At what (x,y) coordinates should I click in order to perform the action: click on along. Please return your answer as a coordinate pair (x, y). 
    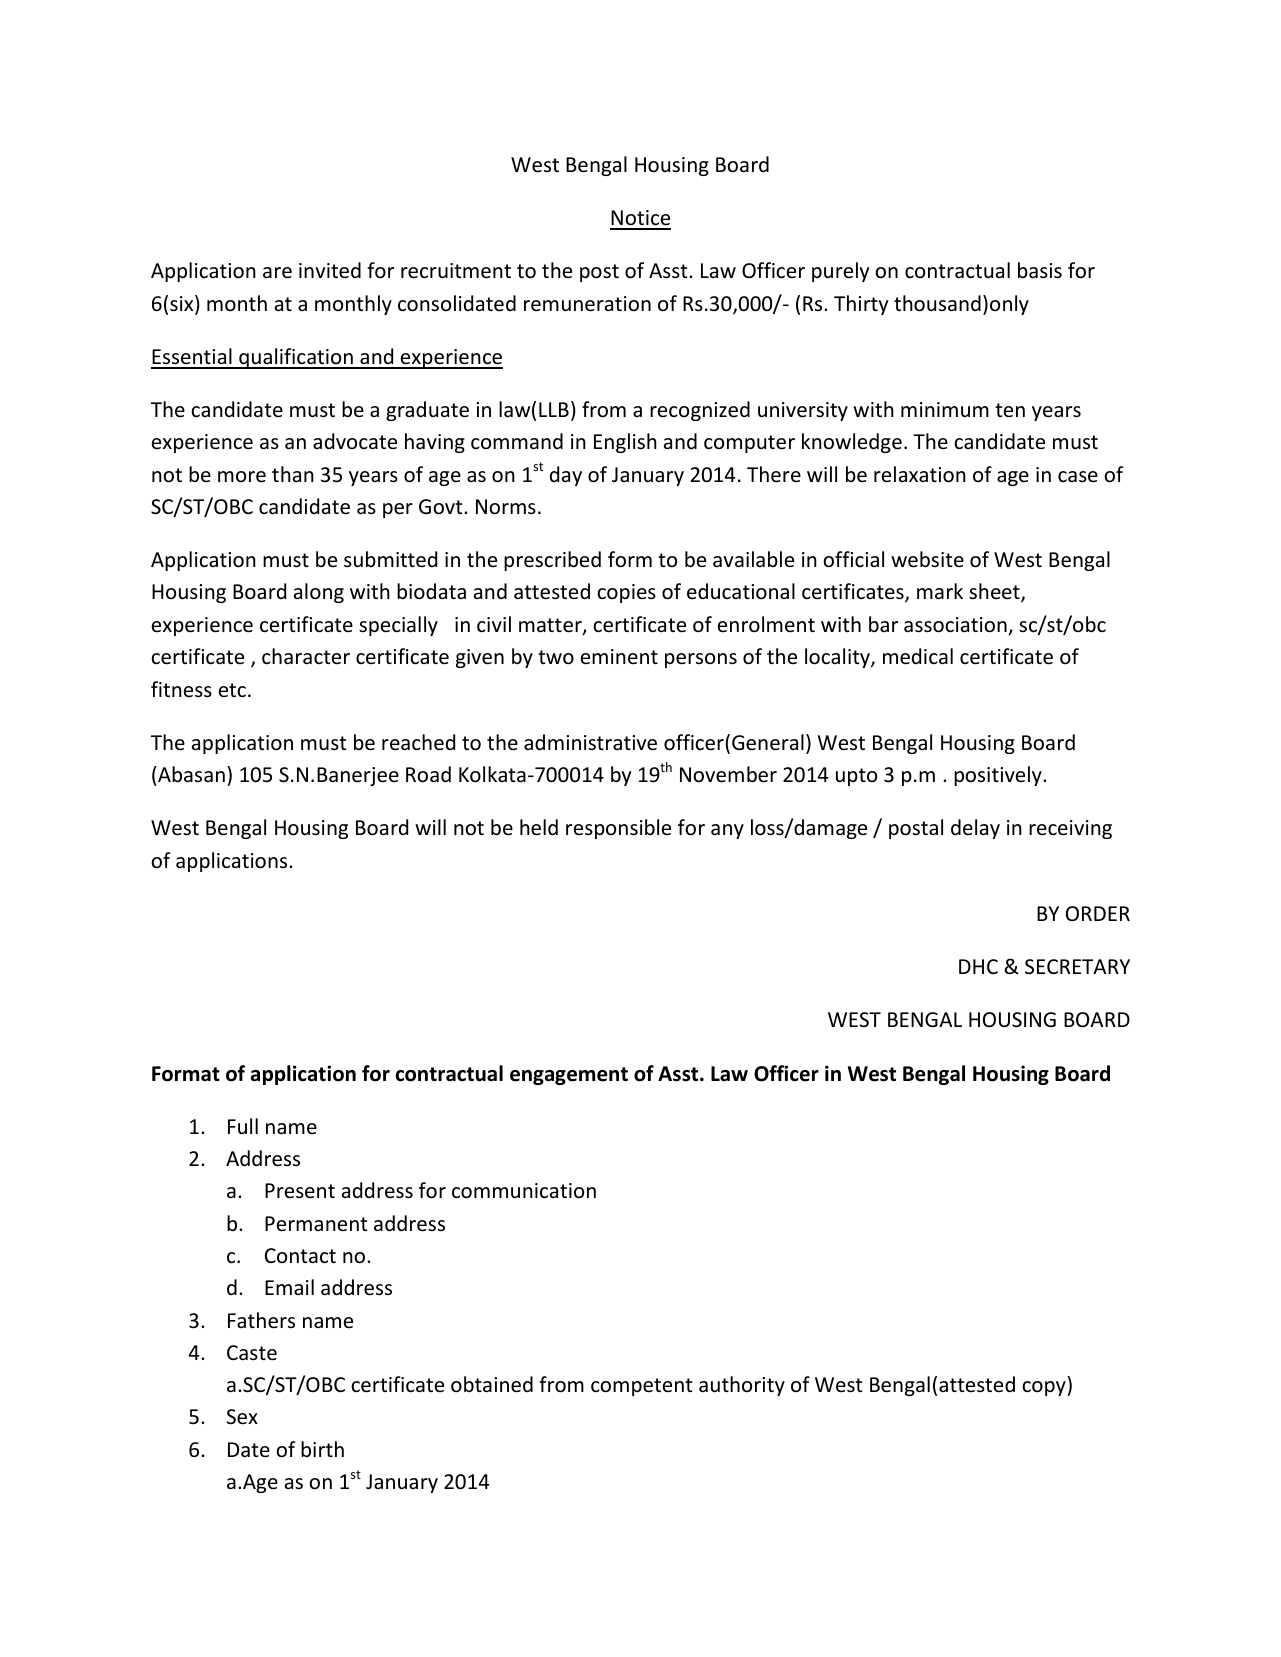
    Looking at the image, I should click on (319, 593).
